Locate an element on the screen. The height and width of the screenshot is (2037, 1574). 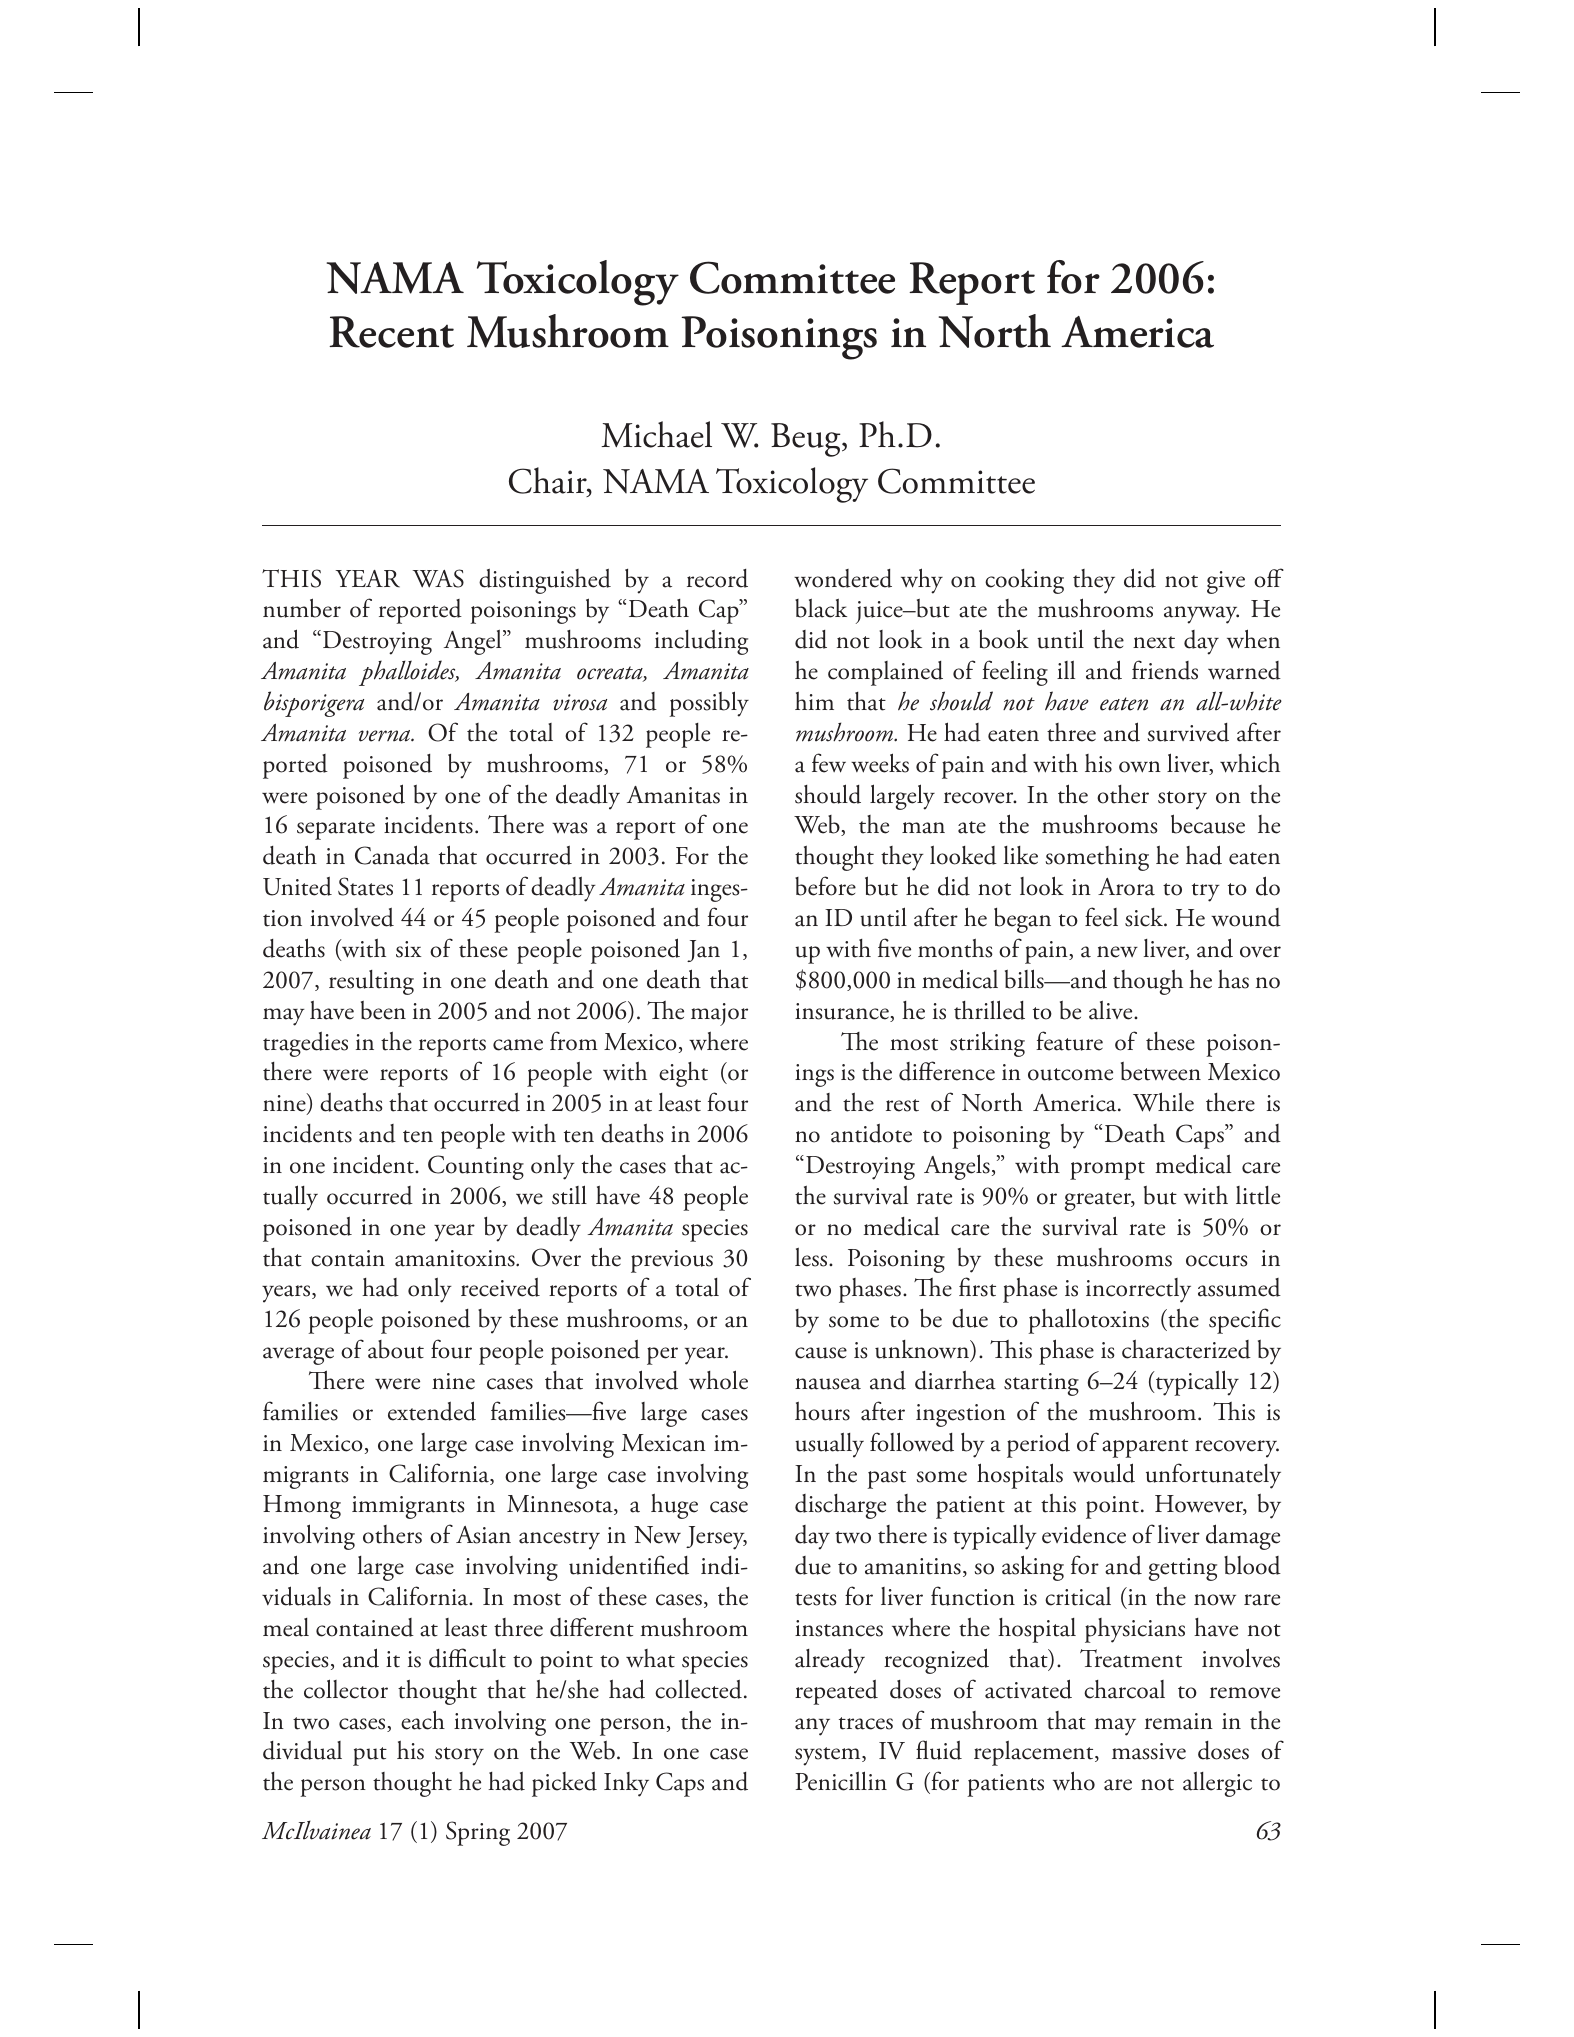
before is located at coordinates (825, 886).
